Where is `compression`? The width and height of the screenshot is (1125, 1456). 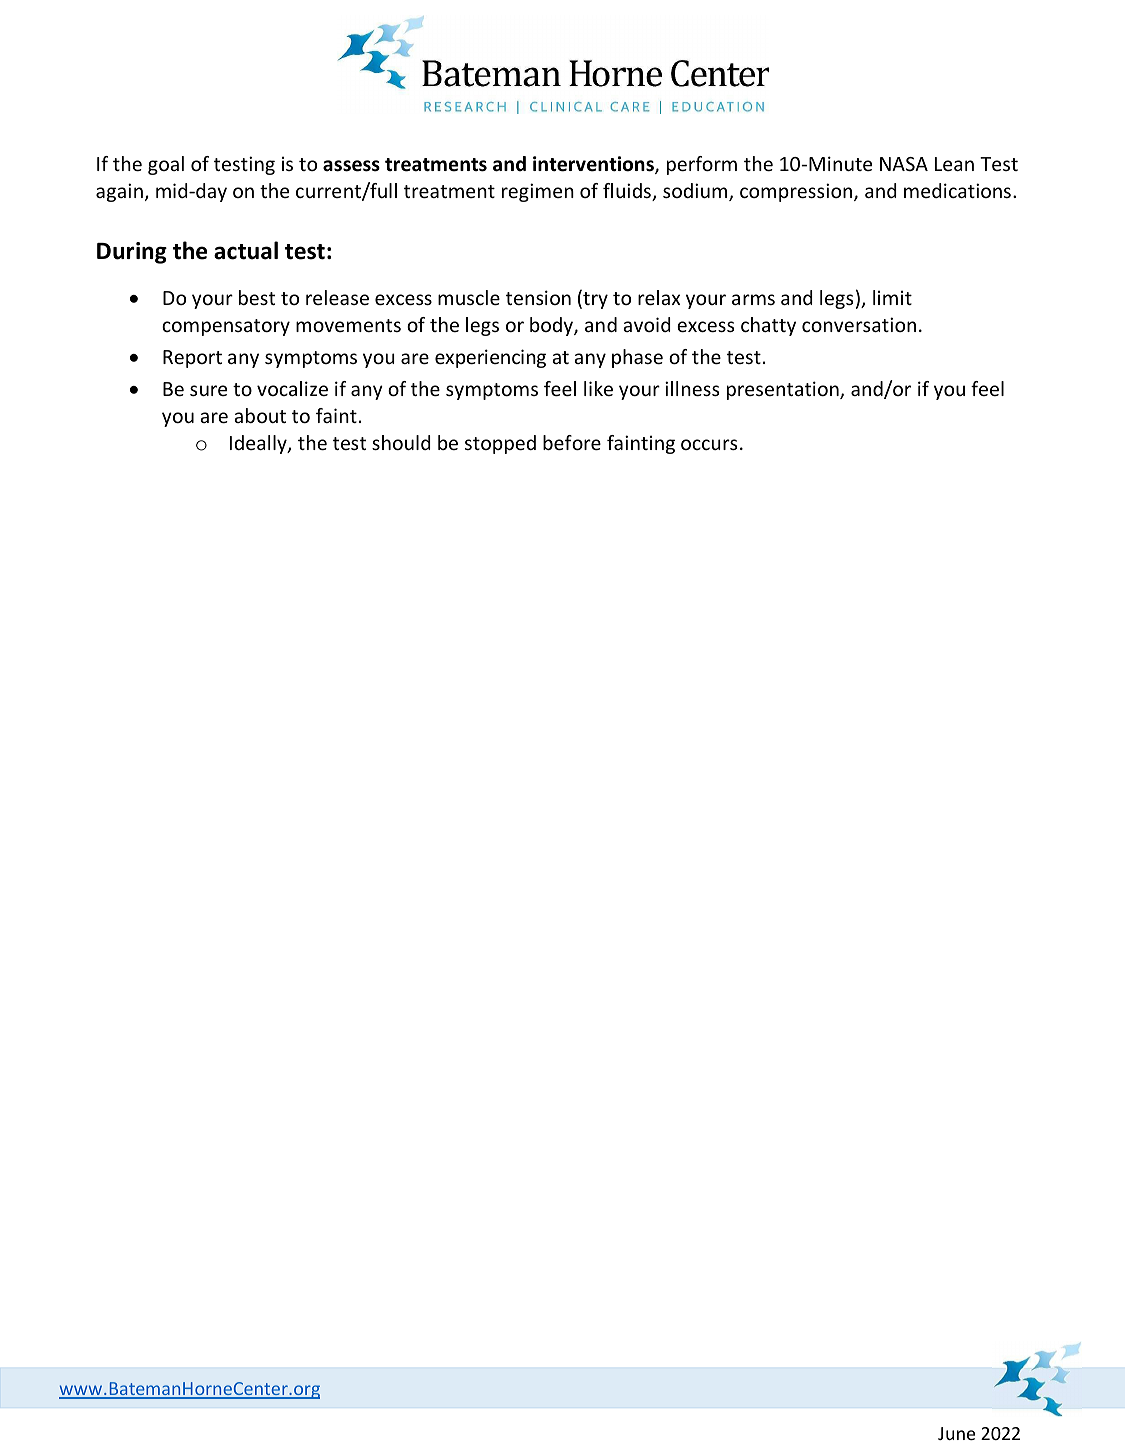
compression is located at coordinates (797, 192).
